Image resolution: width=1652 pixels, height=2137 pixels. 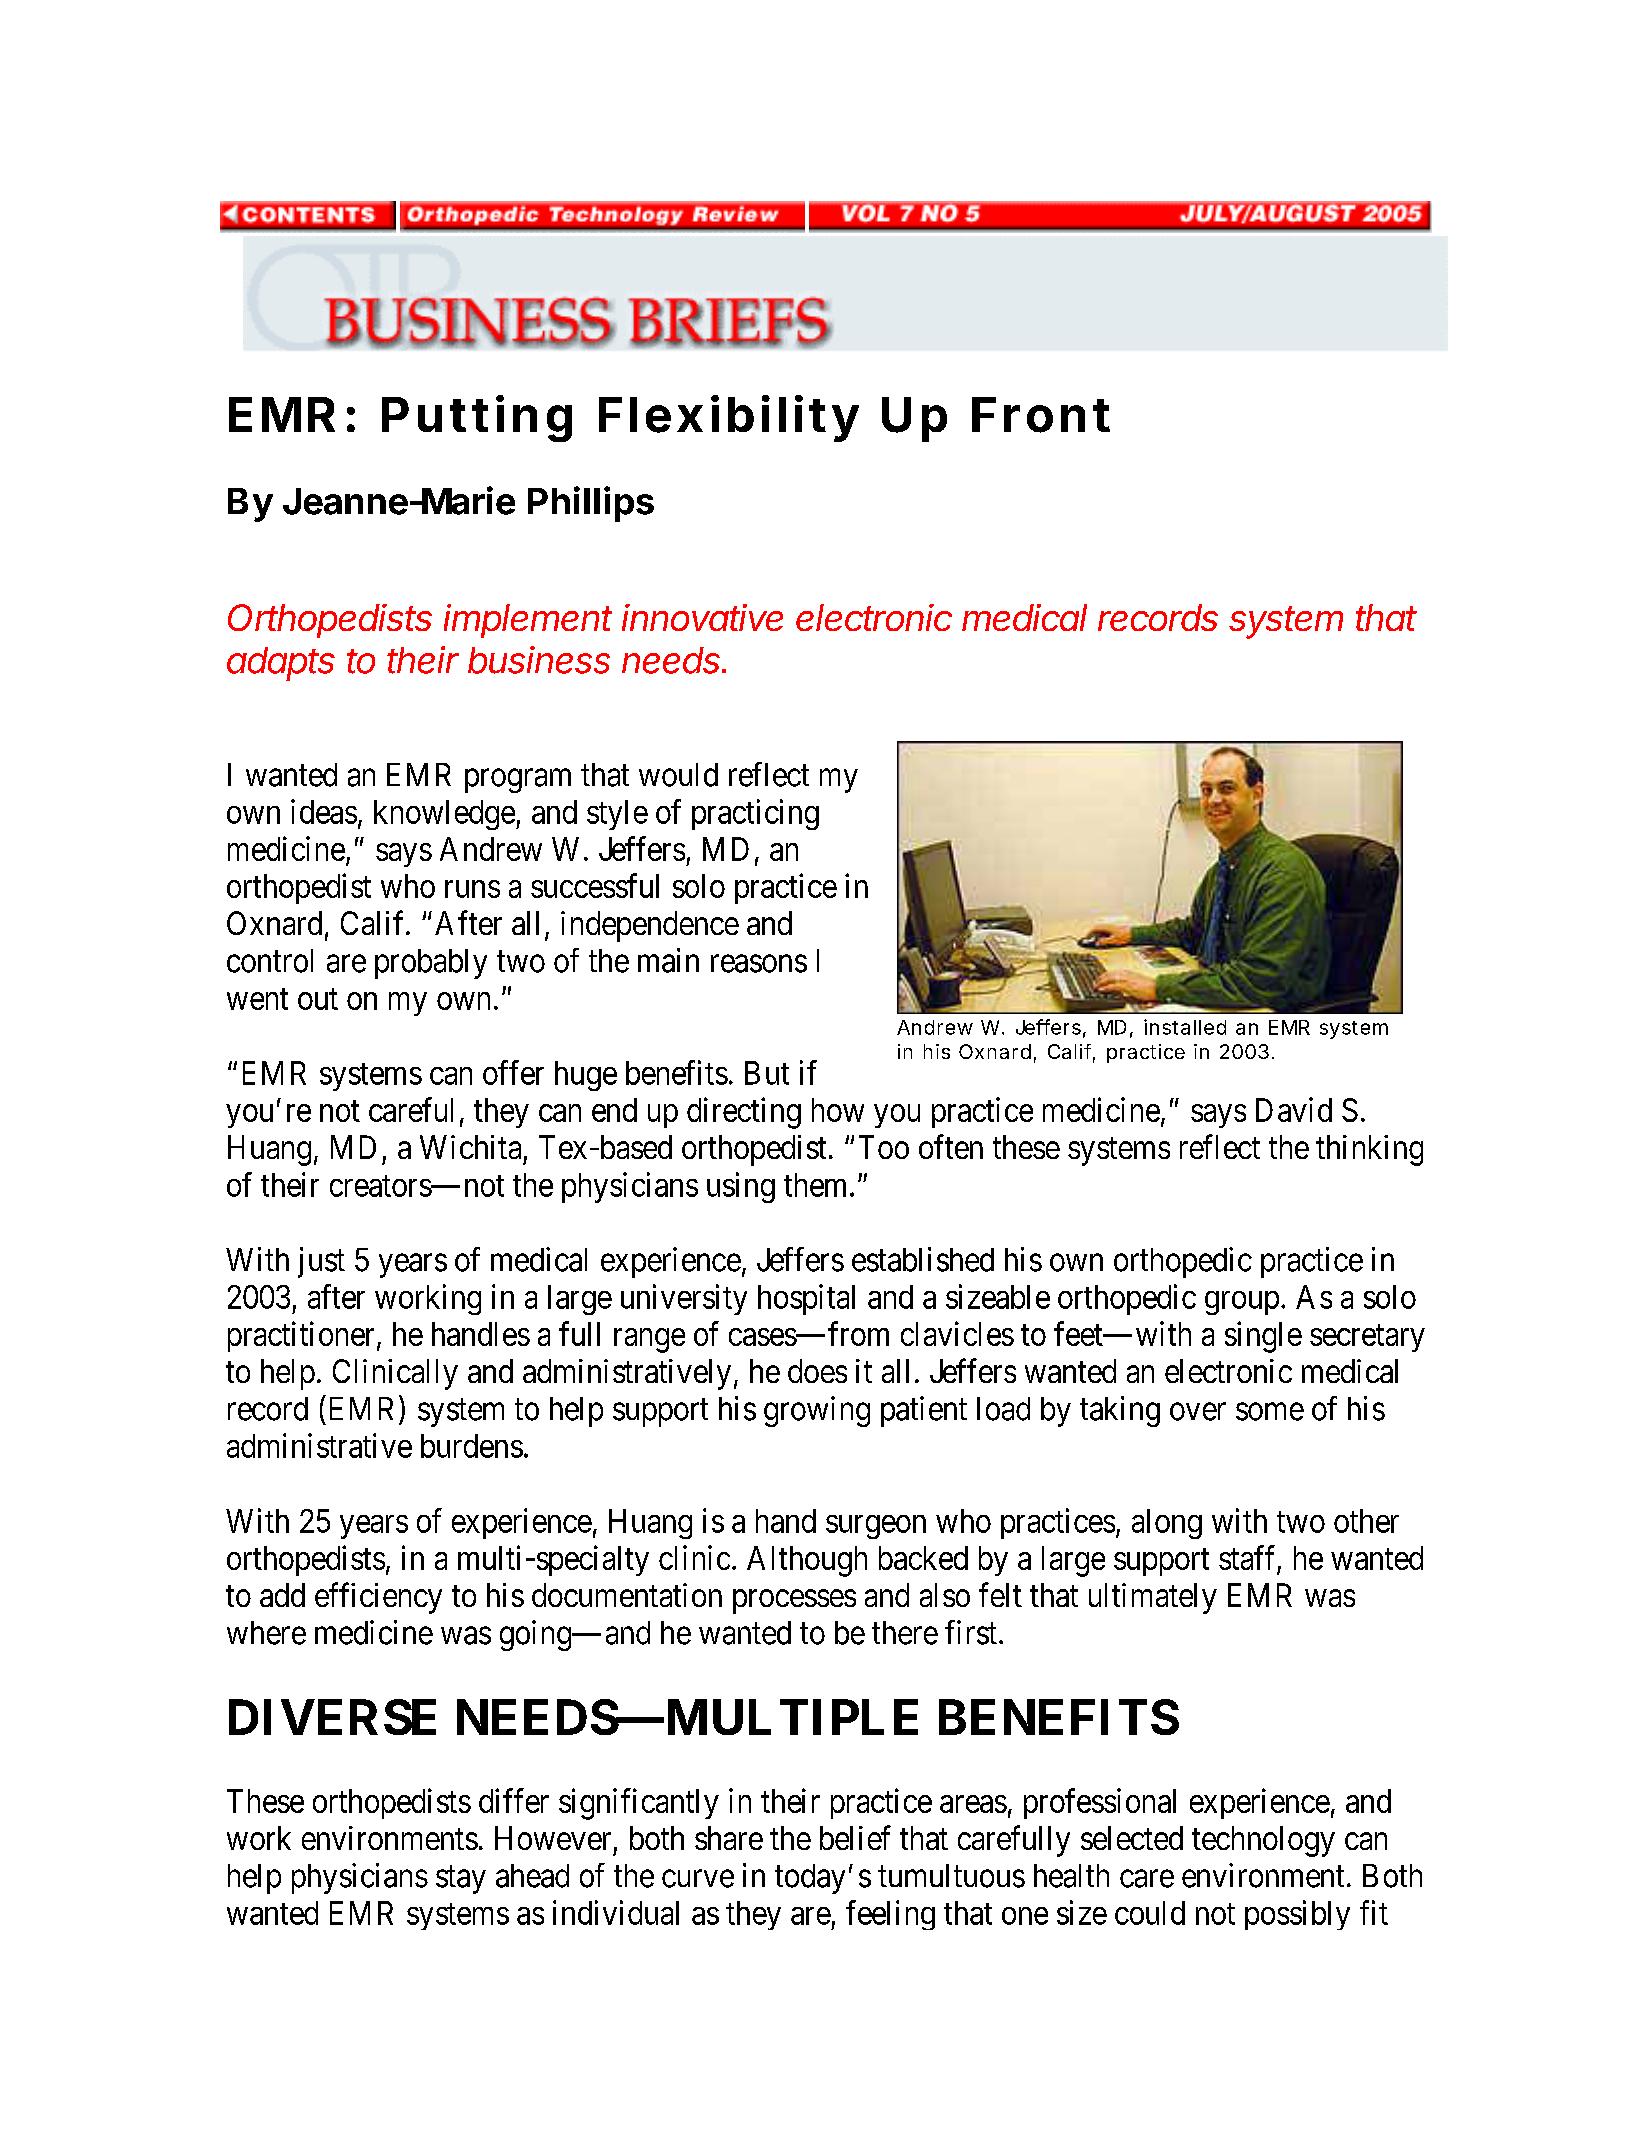 What do you see at coordinates (431, 964) in the document?
I see `probably` at bounding box center [431, 964].
